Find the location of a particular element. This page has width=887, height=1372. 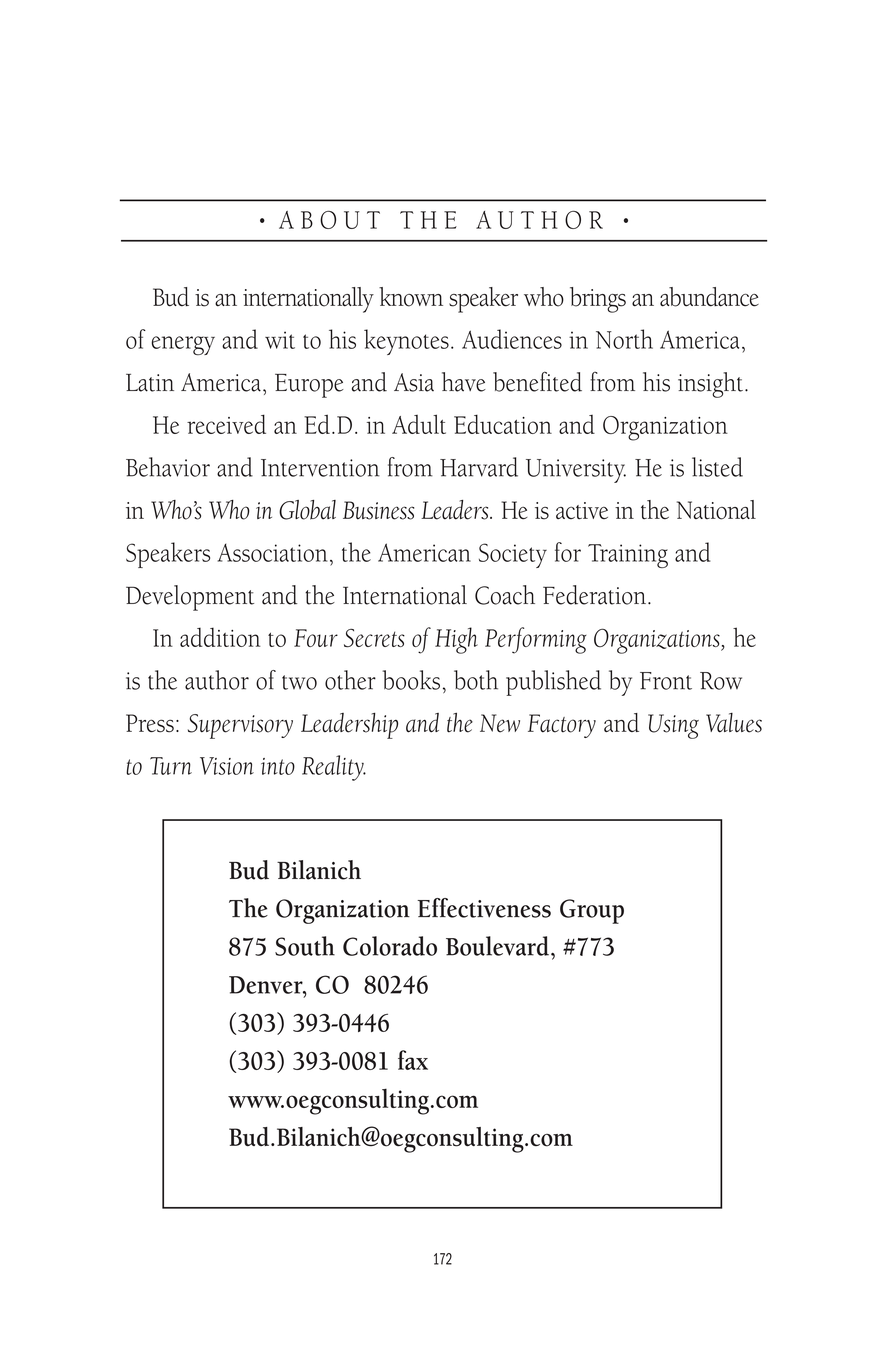

abundance is located at coordinates (709, 297).
